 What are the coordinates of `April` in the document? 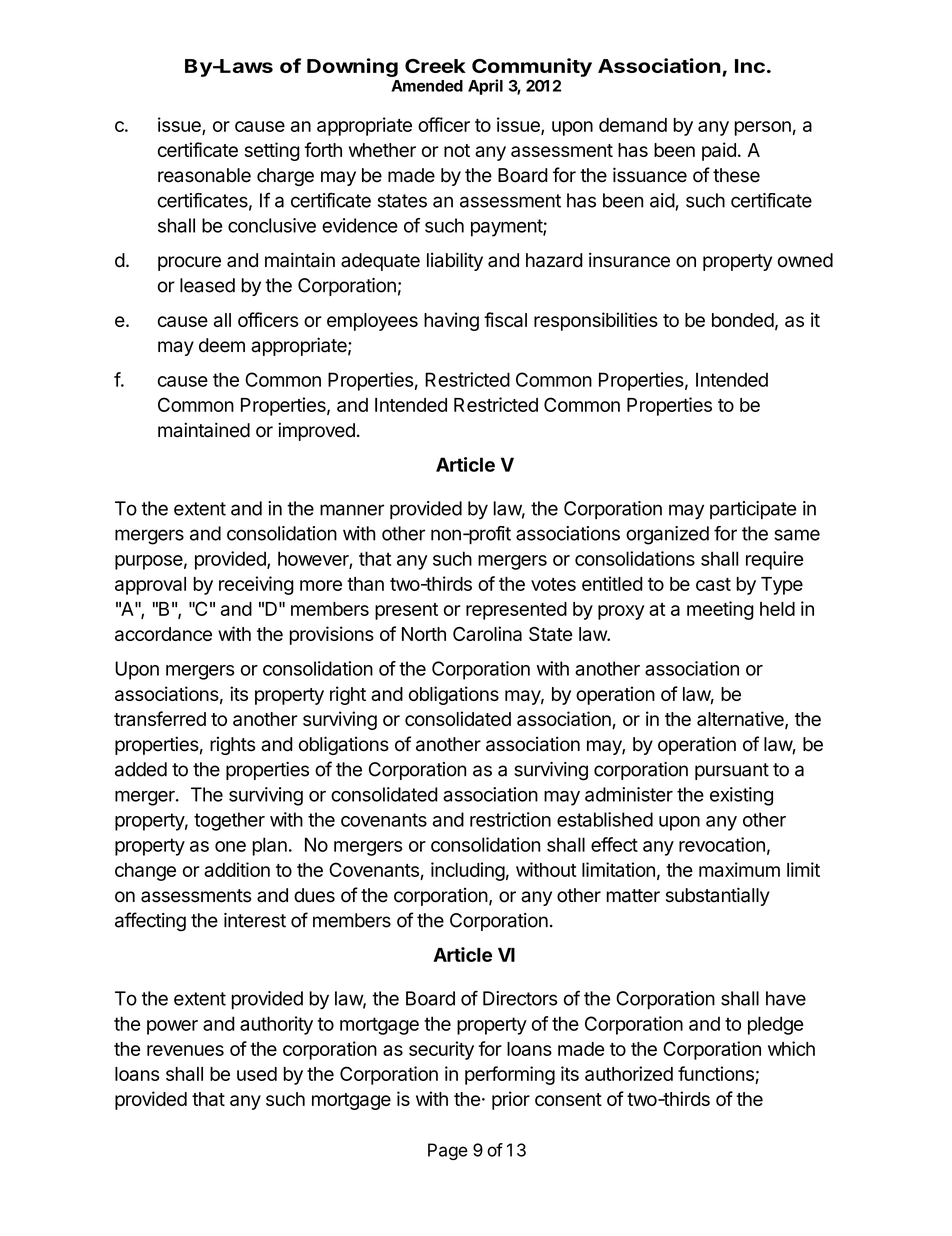 It's located at (485, 87).
